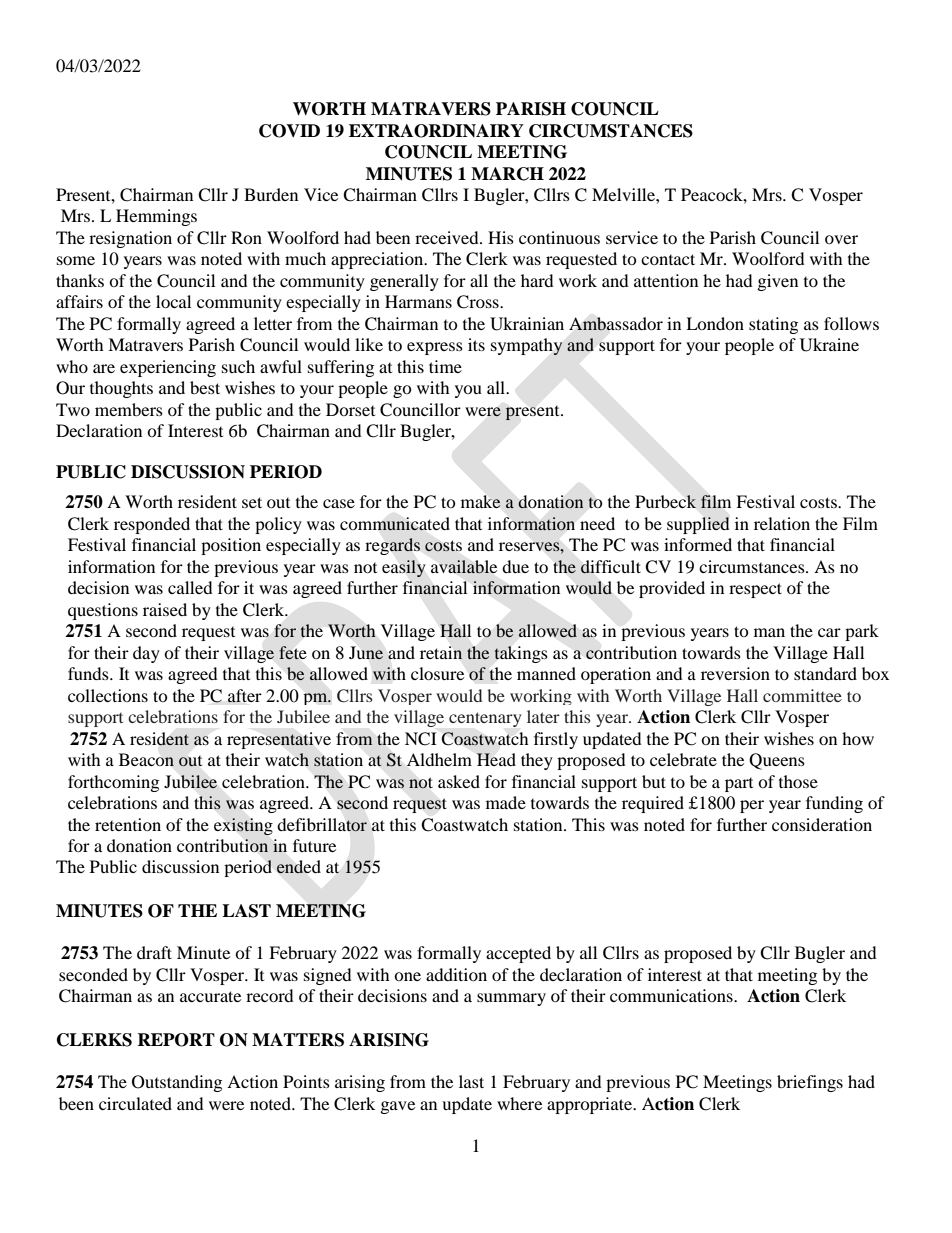  What do you see at coordinates (113, 783) in the screenshot?
I see `forthcoming` at bounding box center [113, 783].
